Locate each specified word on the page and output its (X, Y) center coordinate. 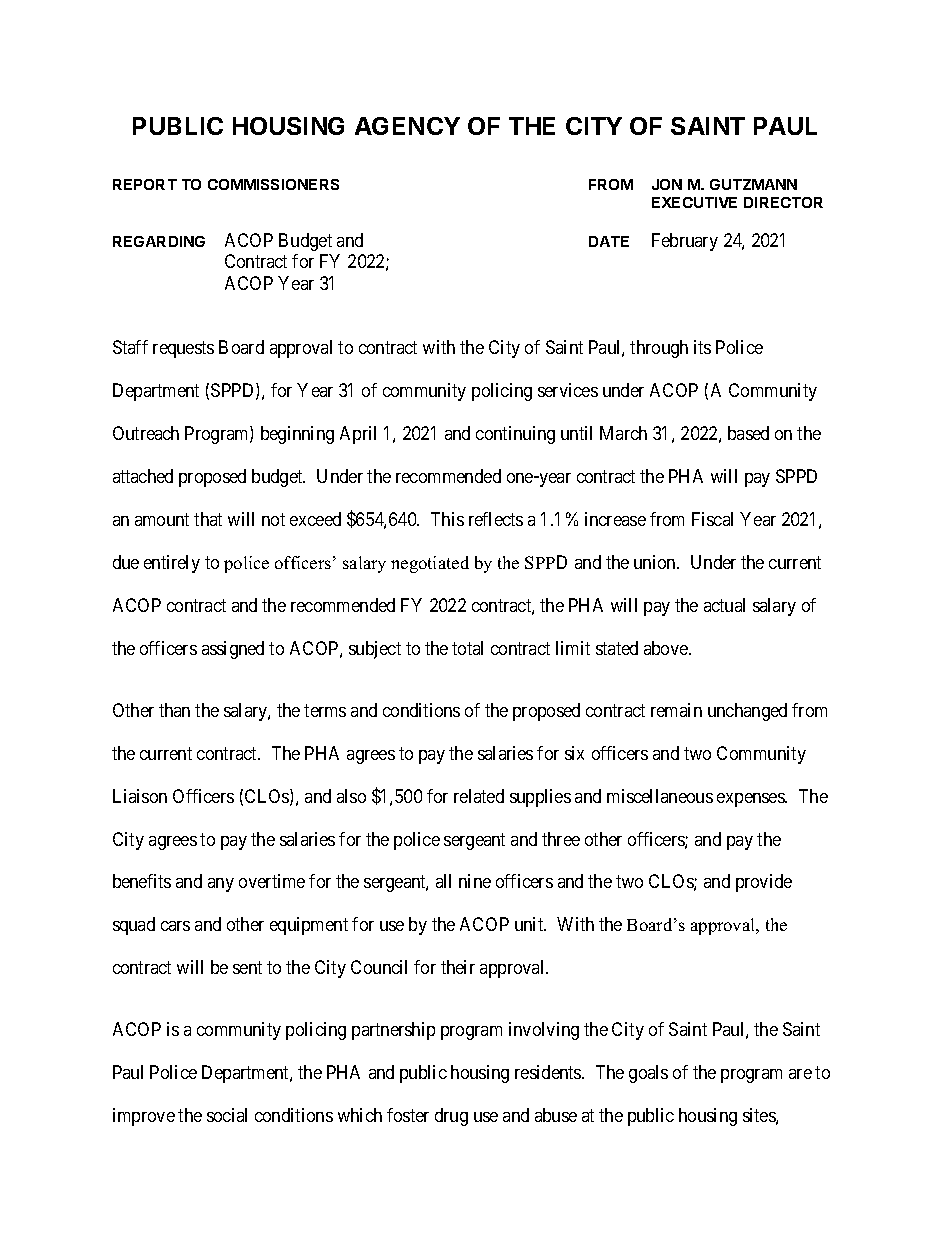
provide (764, 883)
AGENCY (407, 126)
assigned (233, 650)
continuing (515, 435)
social (227, 1115)
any (221, 885)
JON (667, 184)
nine (475, 881)
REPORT (145, 184)
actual (724, 605)
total (467, 648)
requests (183, 349)
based (748, 433)
